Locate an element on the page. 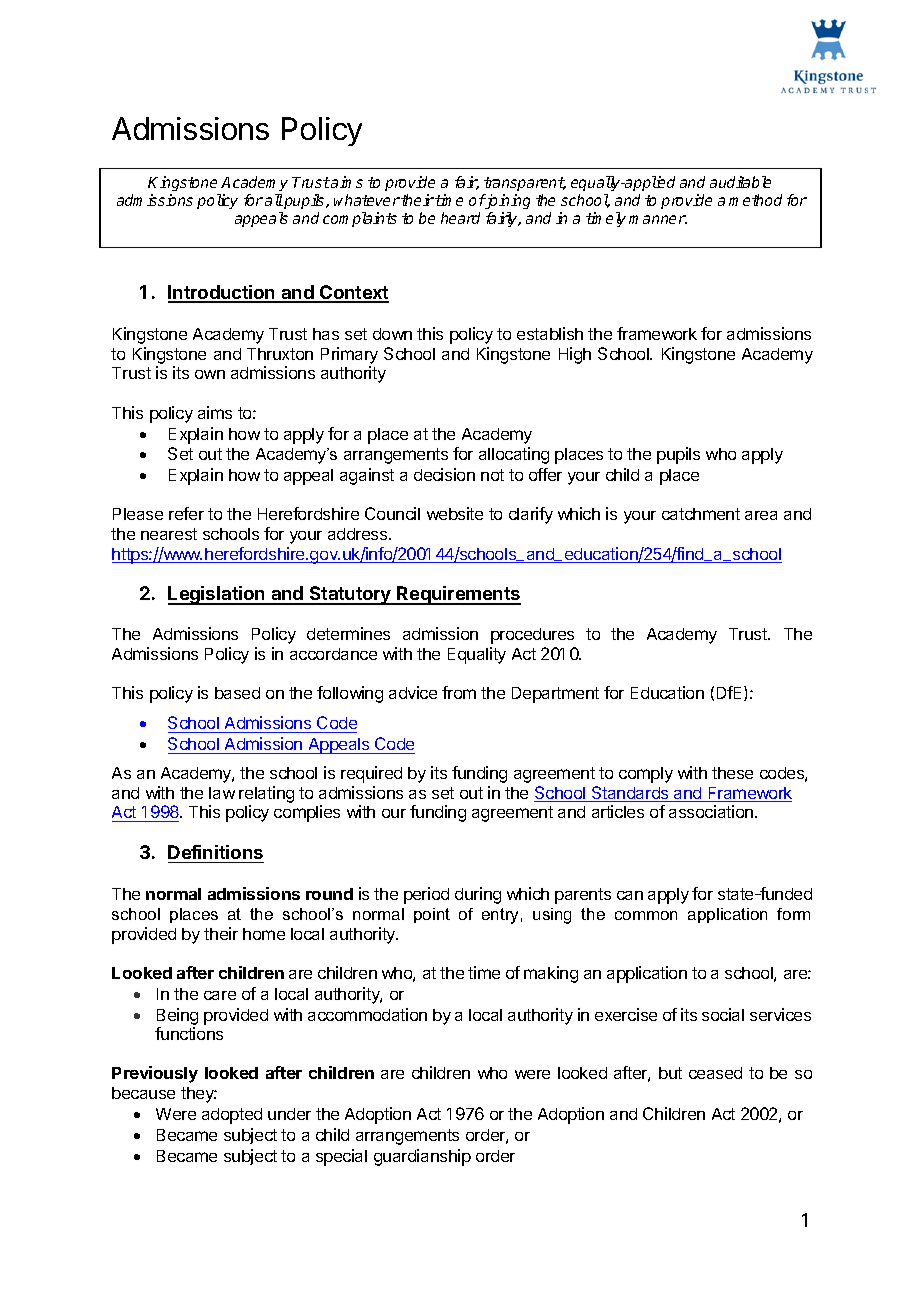 The image size is (924, 1308). heard is located at coordinates (460, 218).
